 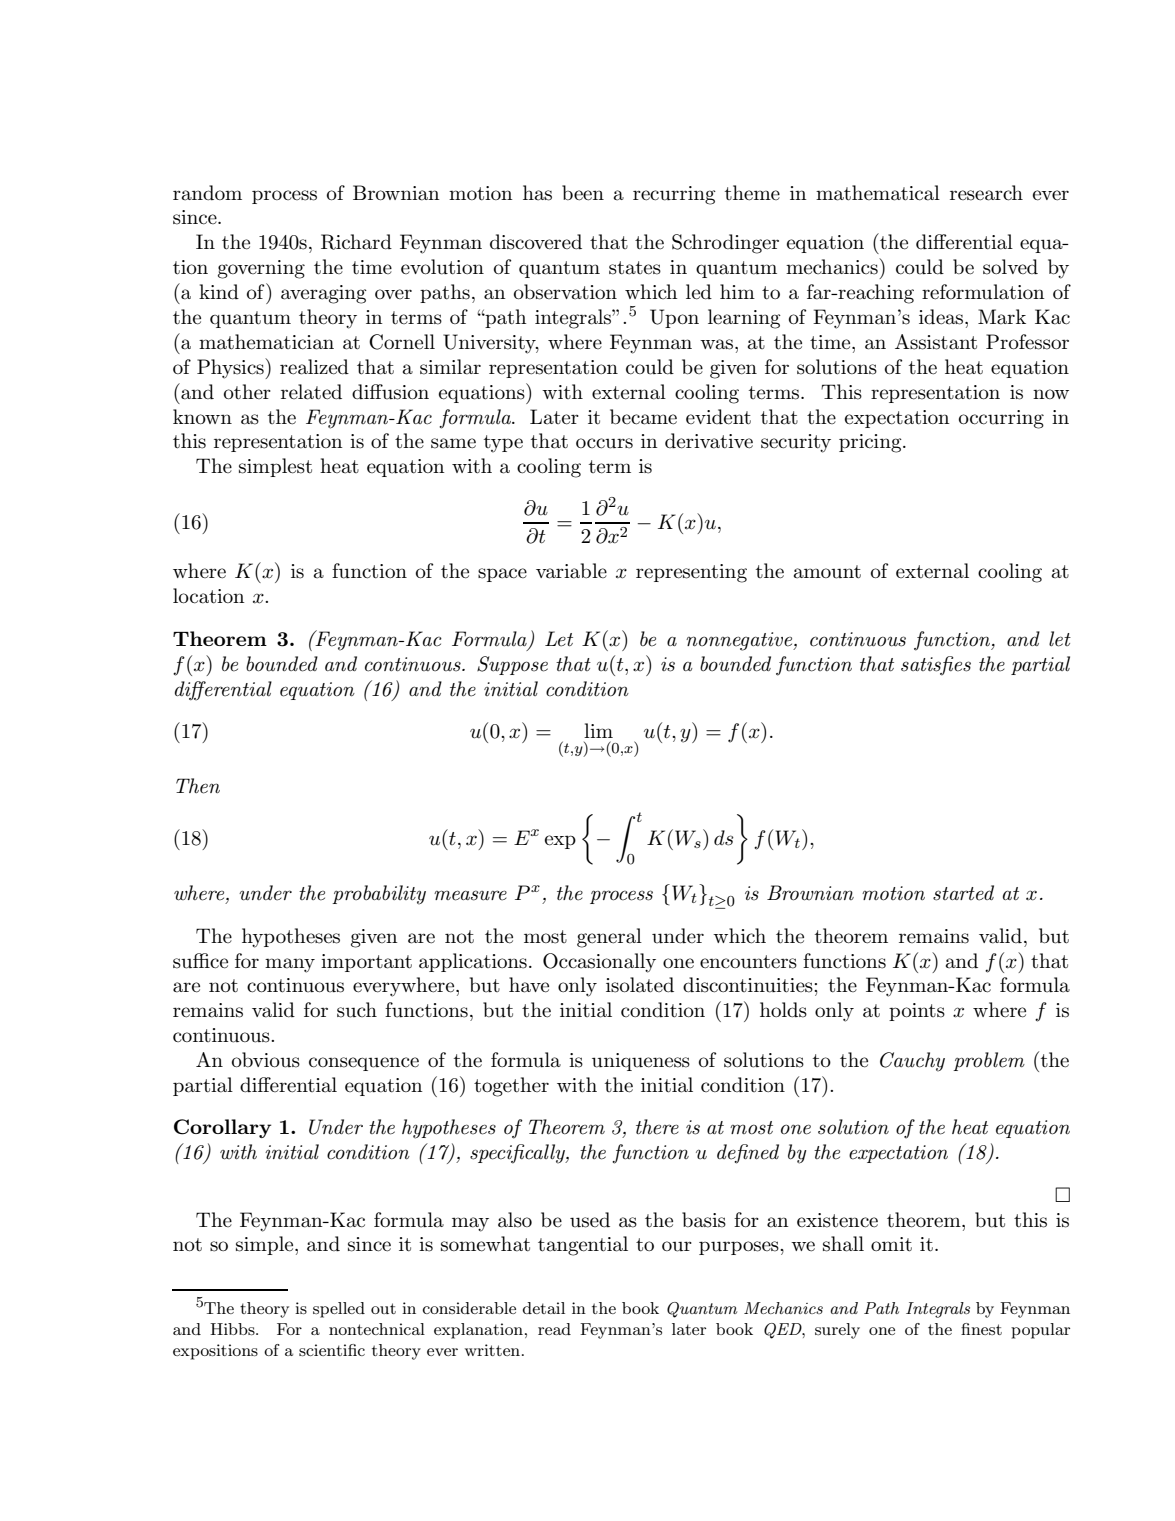 I want to click on pricing, so click(x=871, y=443).
